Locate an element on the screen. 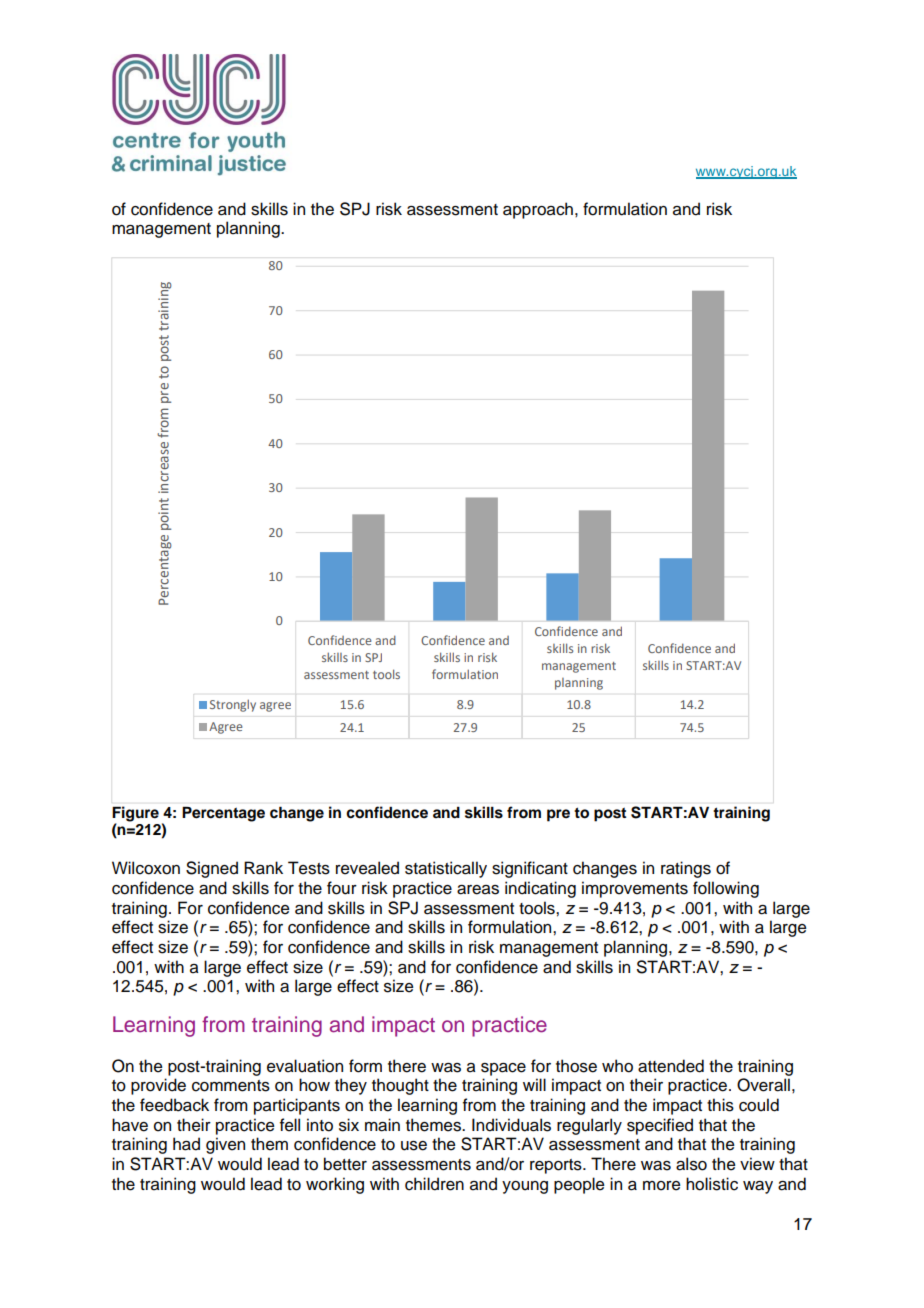 This screenshot has width=924, height=1308. Strongly is located at coordinates (233, 705).
